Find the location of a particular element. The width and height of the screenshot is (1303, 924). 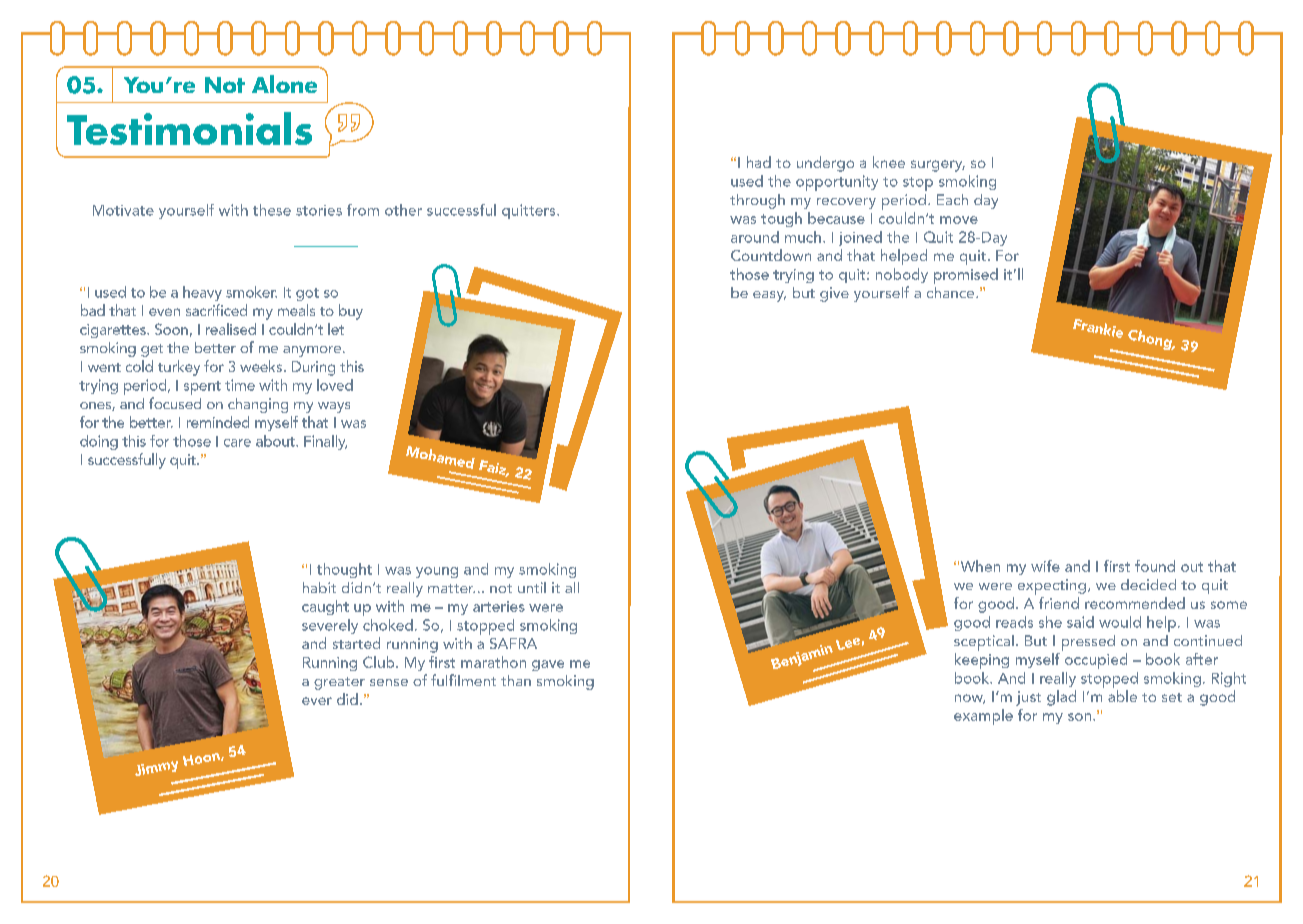

habit is located at coordinates (319, 587).
